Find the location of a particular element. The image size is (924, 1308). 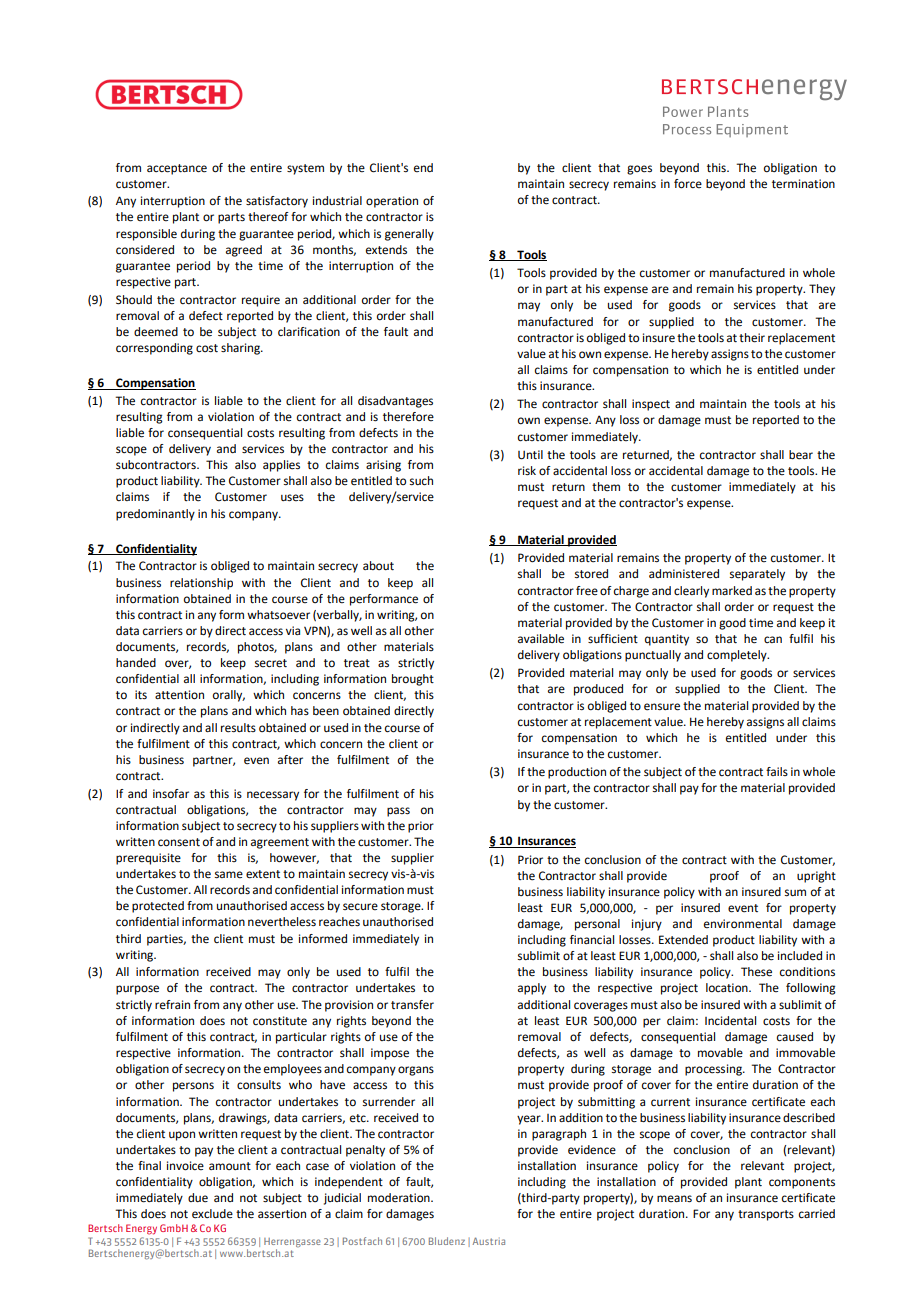

results is located at coordinates (238, 728).
